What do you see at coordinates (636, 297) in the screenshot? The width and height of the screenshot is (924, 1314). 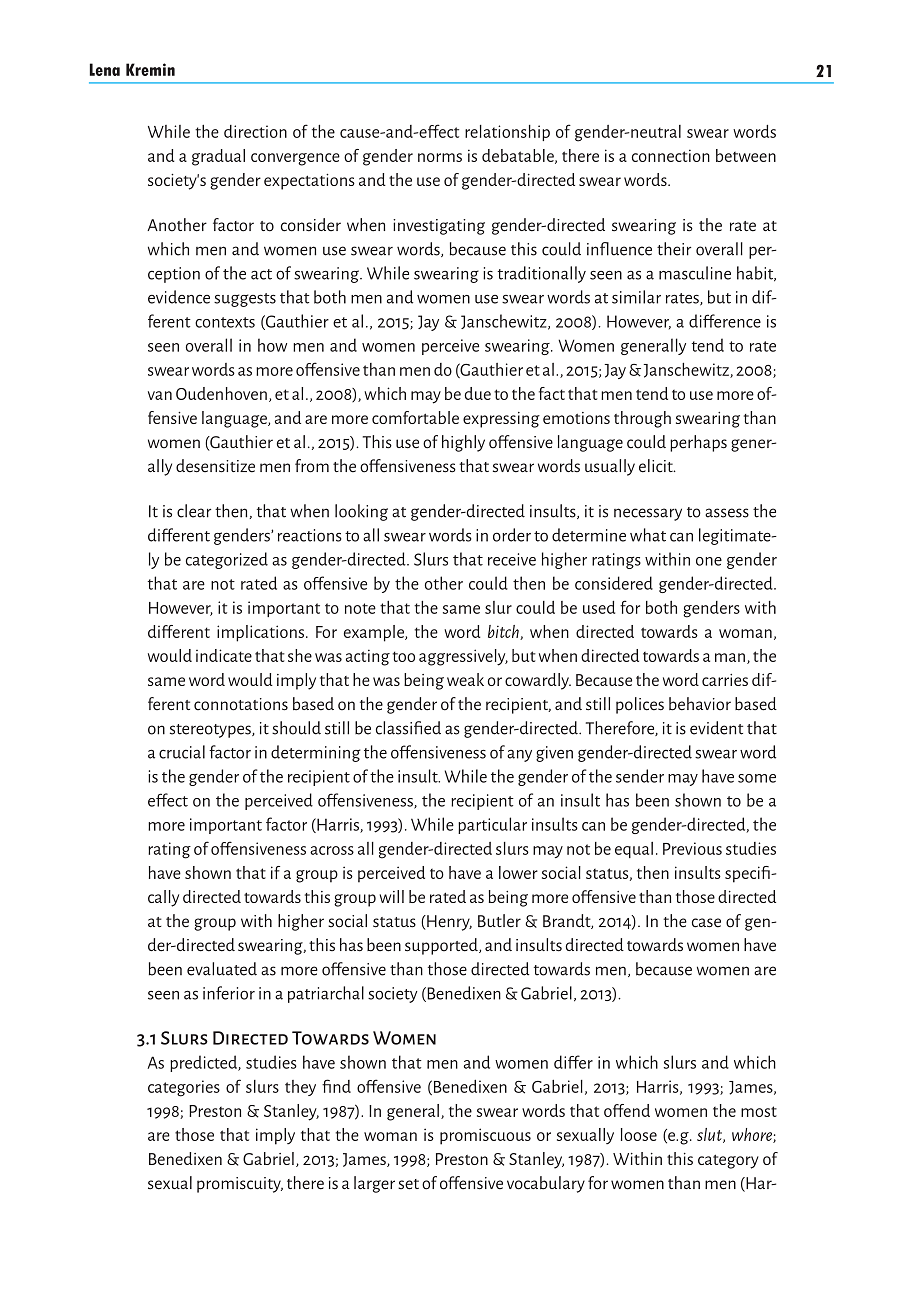 I see `similar` at bounding box center [636, 297].
